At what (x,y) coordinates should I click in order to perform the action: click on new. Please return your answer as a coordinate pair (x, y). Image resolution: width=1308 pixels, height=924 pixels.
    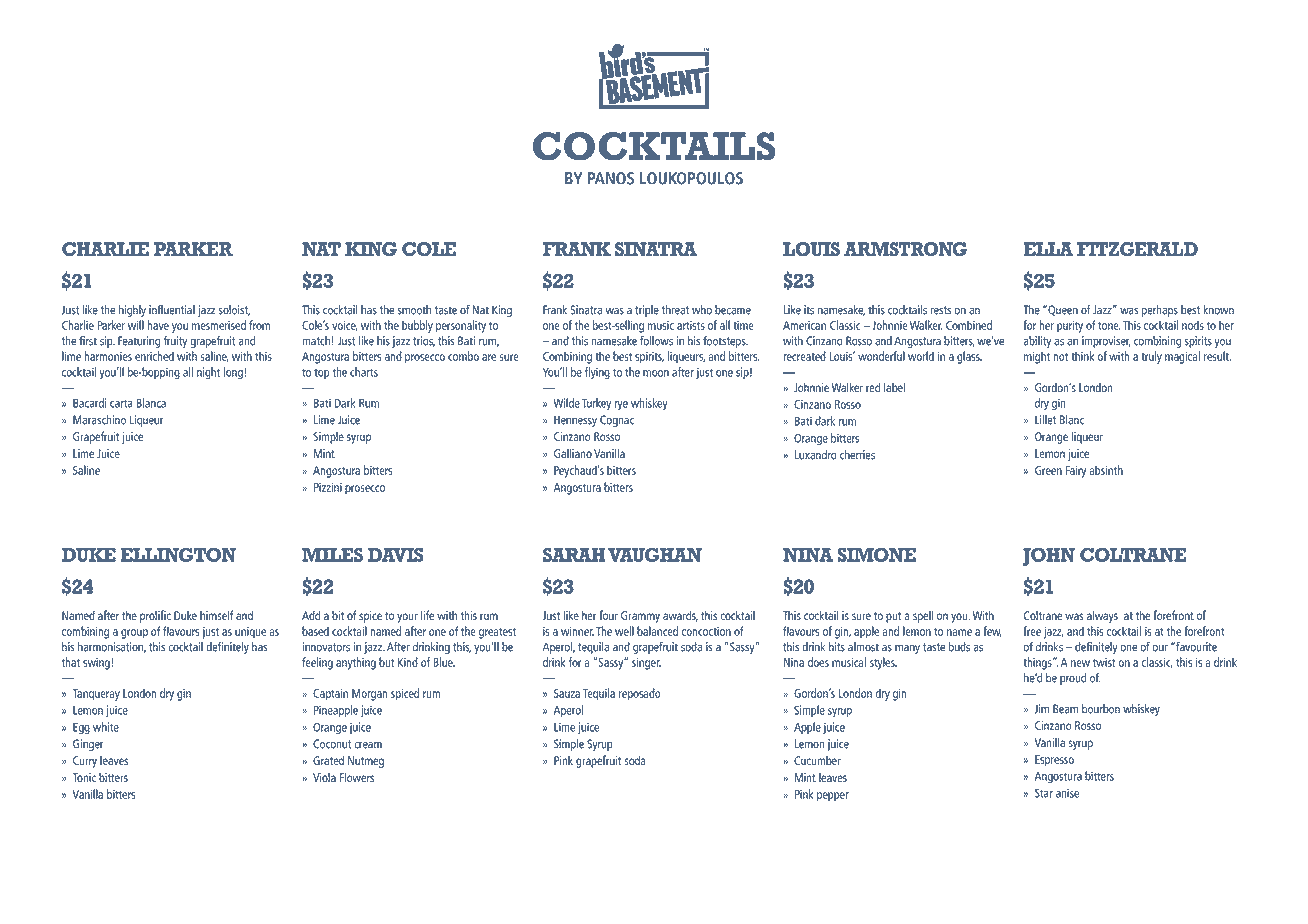
    Looking at the image, I should click on (1080, 663).
